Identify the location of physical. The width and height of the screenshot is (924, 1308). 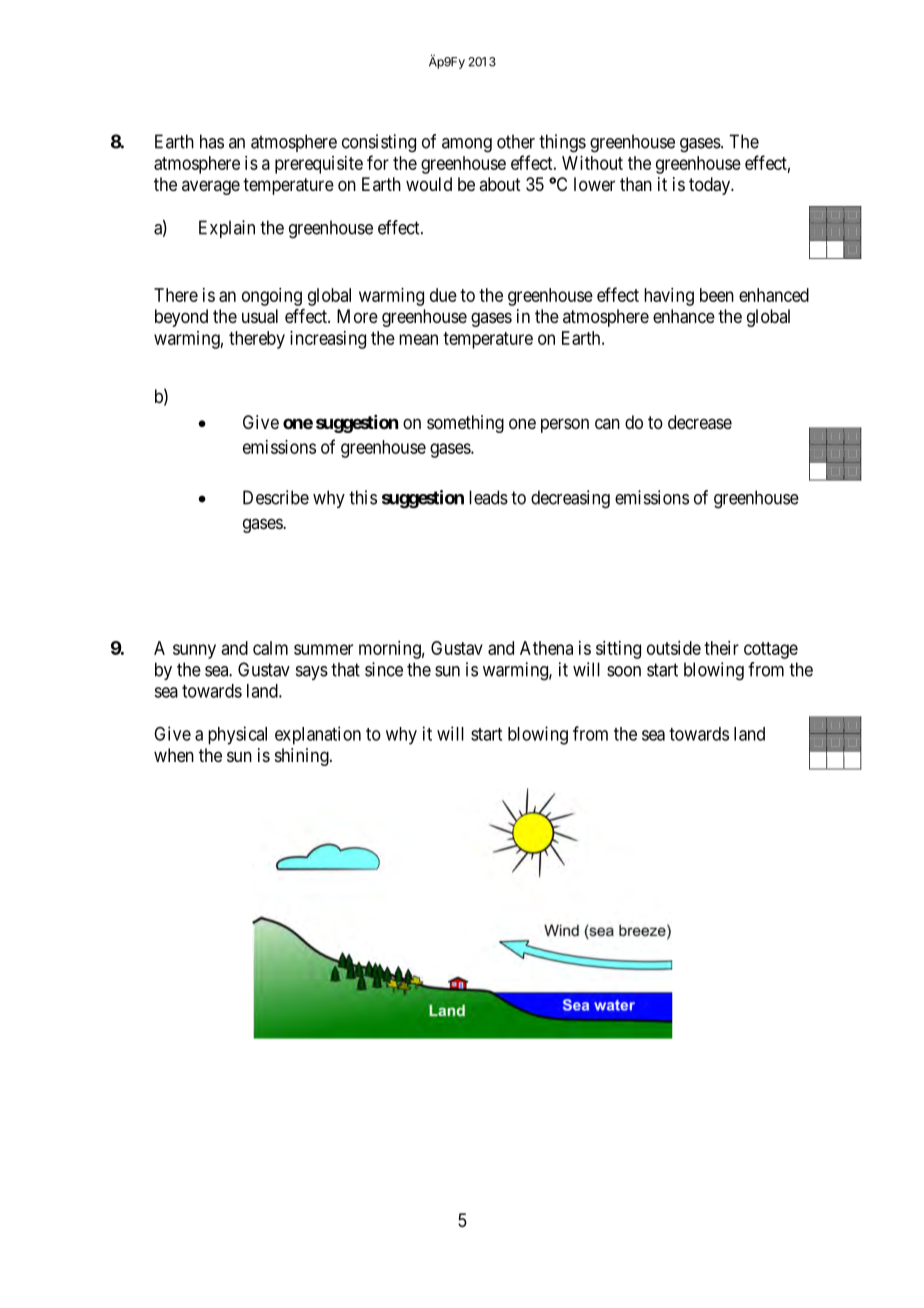
(237, 735).
